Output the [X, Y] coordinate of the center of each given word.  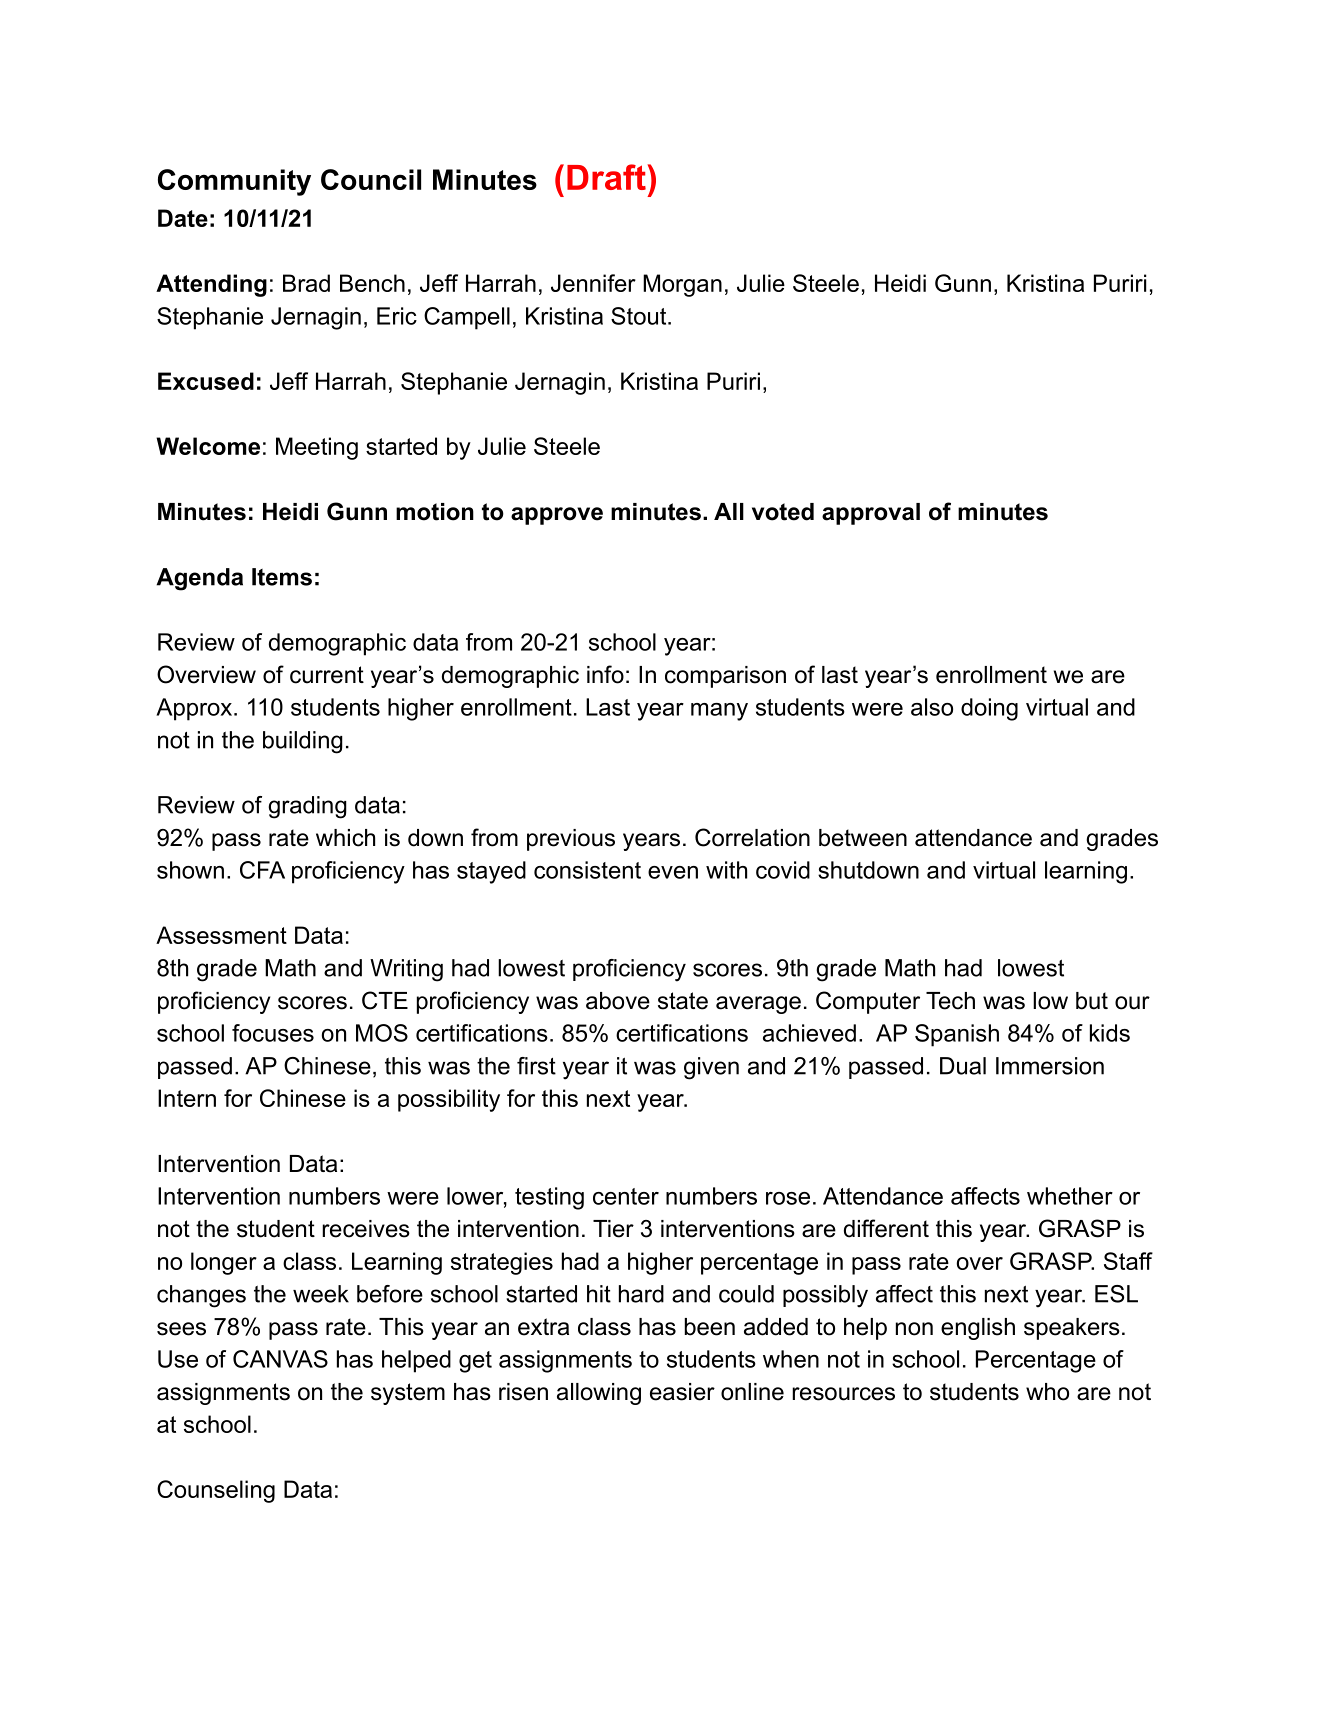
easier [682, 1392]
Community [234, 182]
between [863, 838]
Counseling [216, 1491]
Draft [606, 177]
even [673, 872]
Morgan [682, 285]
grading [307, 807]
